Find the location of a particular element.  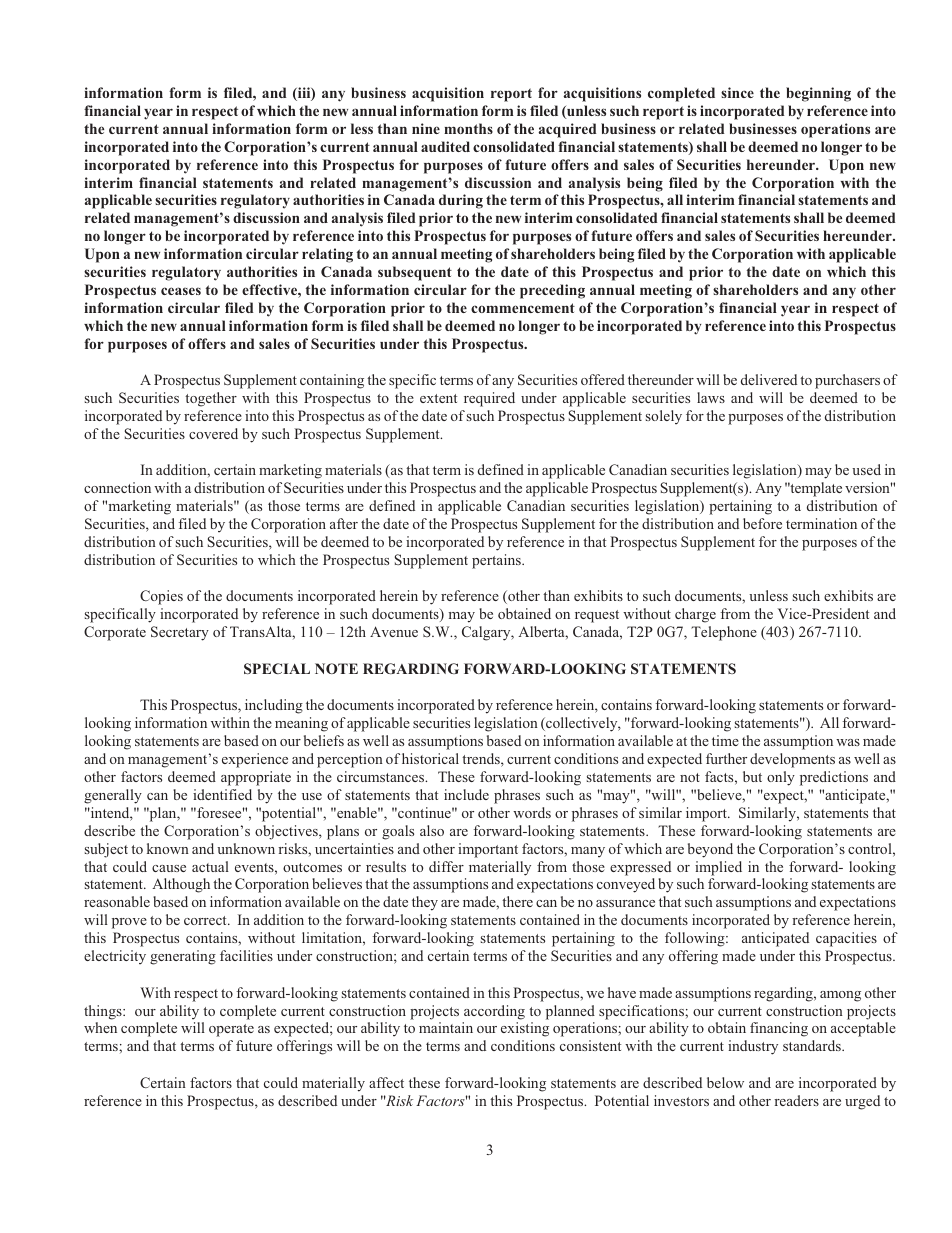

industry is located at coordinates (753, 1047).
